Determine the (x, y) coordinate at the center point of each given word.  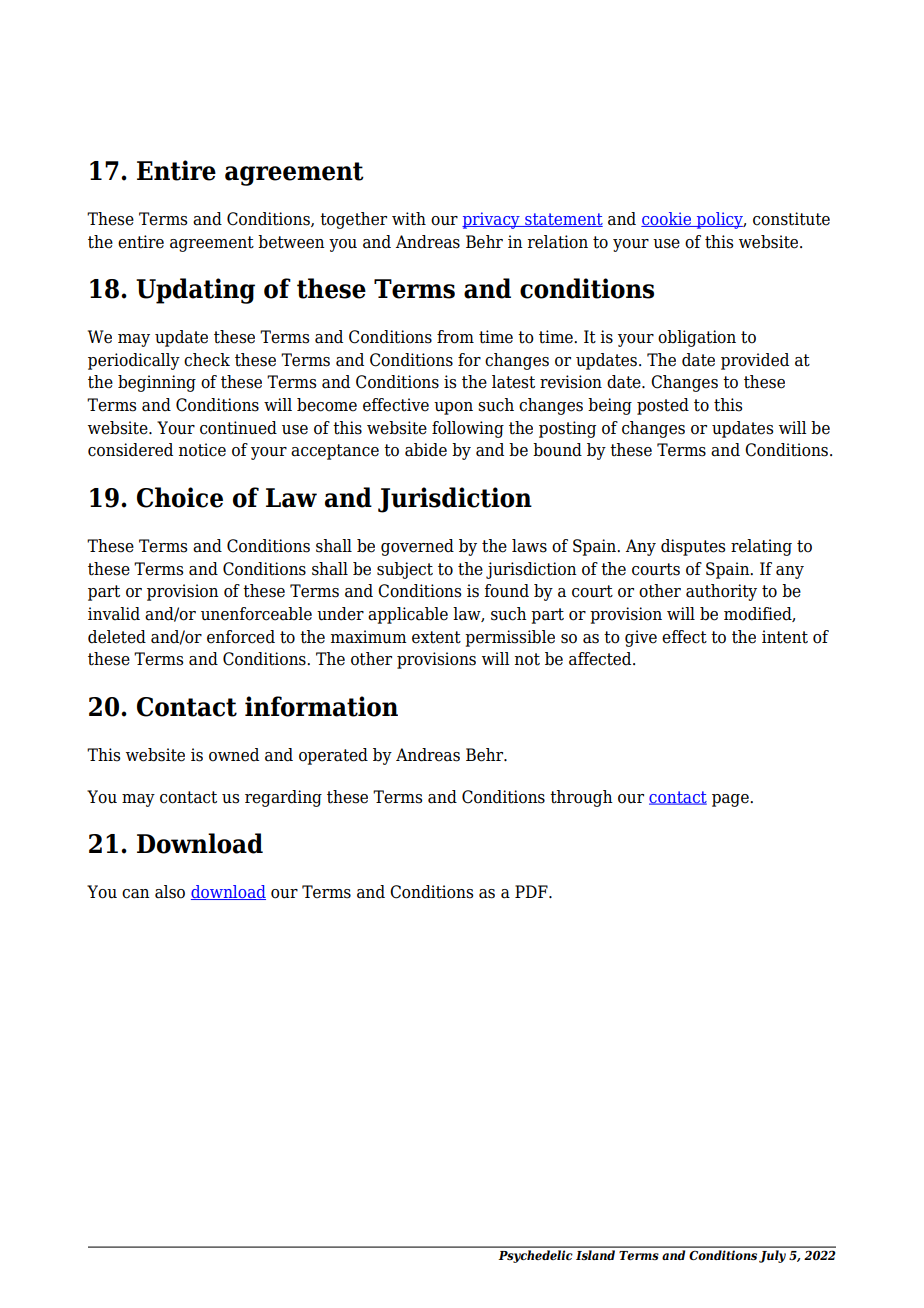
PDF (532, 891)
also (170, 892)
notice (202, 450)
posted (663, 406)
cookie (667, 219)
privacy (492, 220)
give (641, 638)
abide (426, 450)
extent (436, 637)
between (291, 242)
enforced (241, 637)
